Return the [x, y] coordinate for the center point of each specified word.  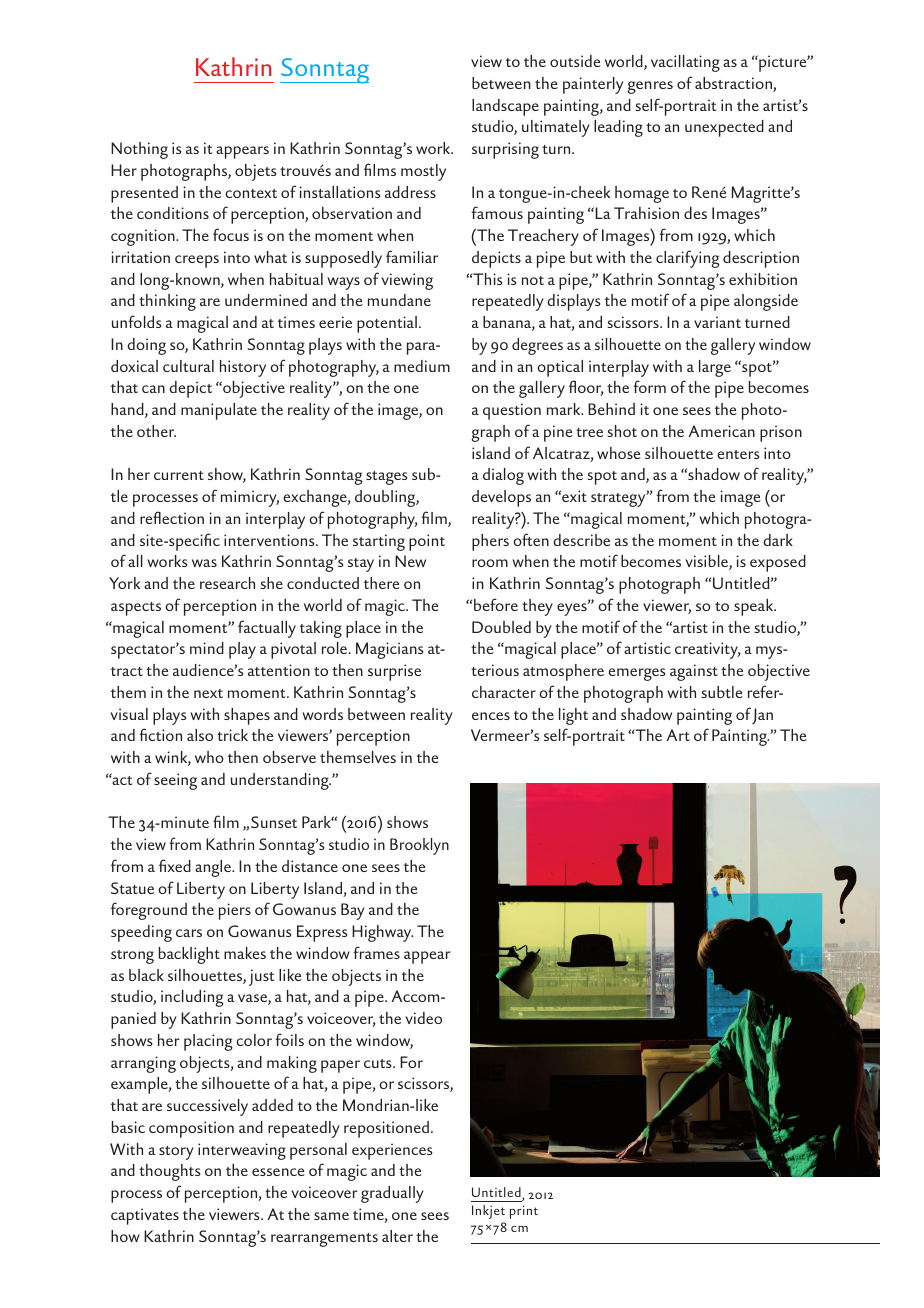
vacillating [685, 63]
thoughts [170, 1172]
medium [422, 366]
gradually [392, 1194]
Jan [762, 716]
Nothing [139, 150]
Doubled [501, 627]
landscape [505, 107]
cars [189, 933]
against [694, 672]
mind [207, 648]
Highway [382, 933]
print [524, 1212]
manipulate [219, 411]
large [715, 368]
